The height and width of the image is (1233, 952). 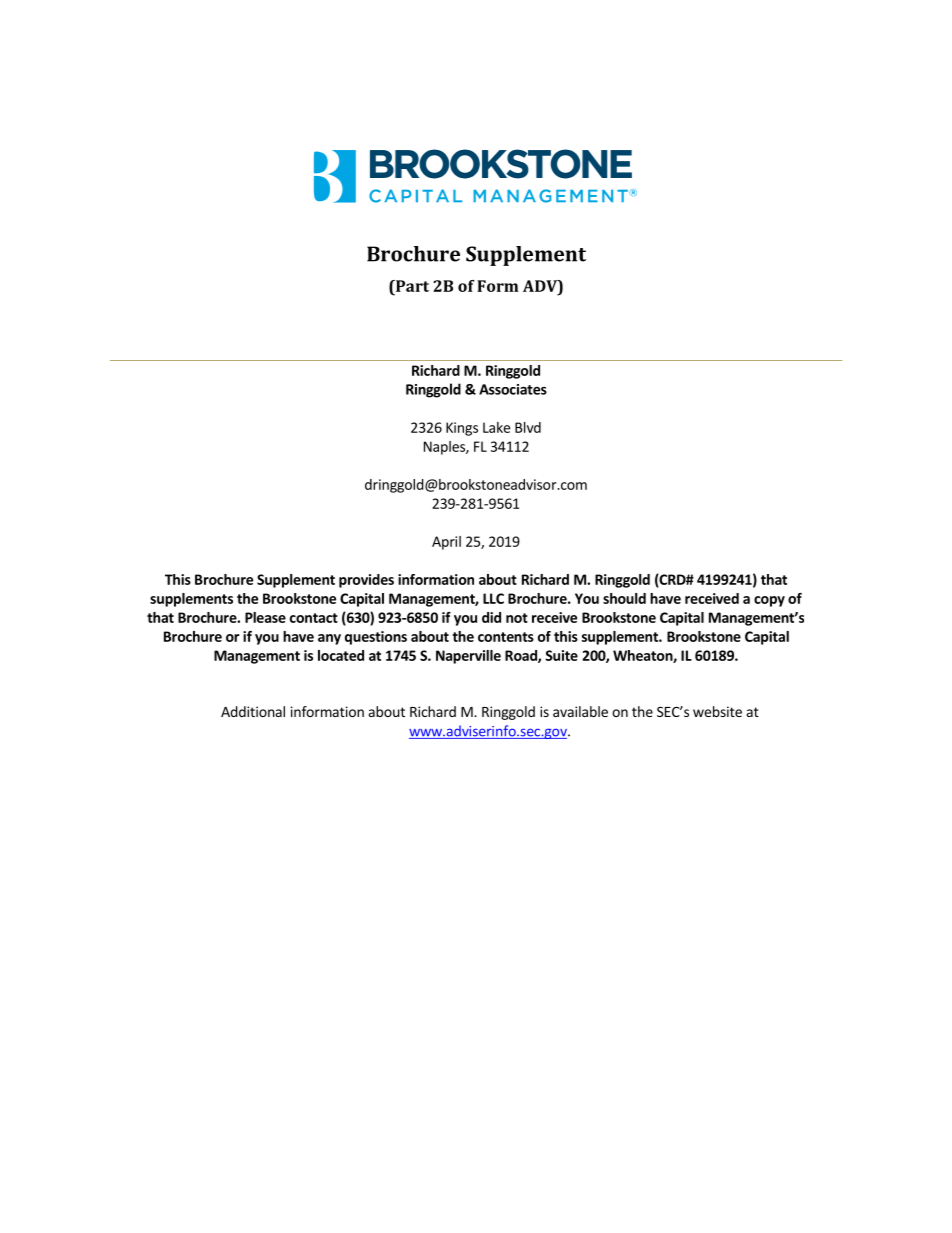 What do you see at coordinates (528, 427) in the image?
I see `Blvd` at bounding box center [528, 427].
